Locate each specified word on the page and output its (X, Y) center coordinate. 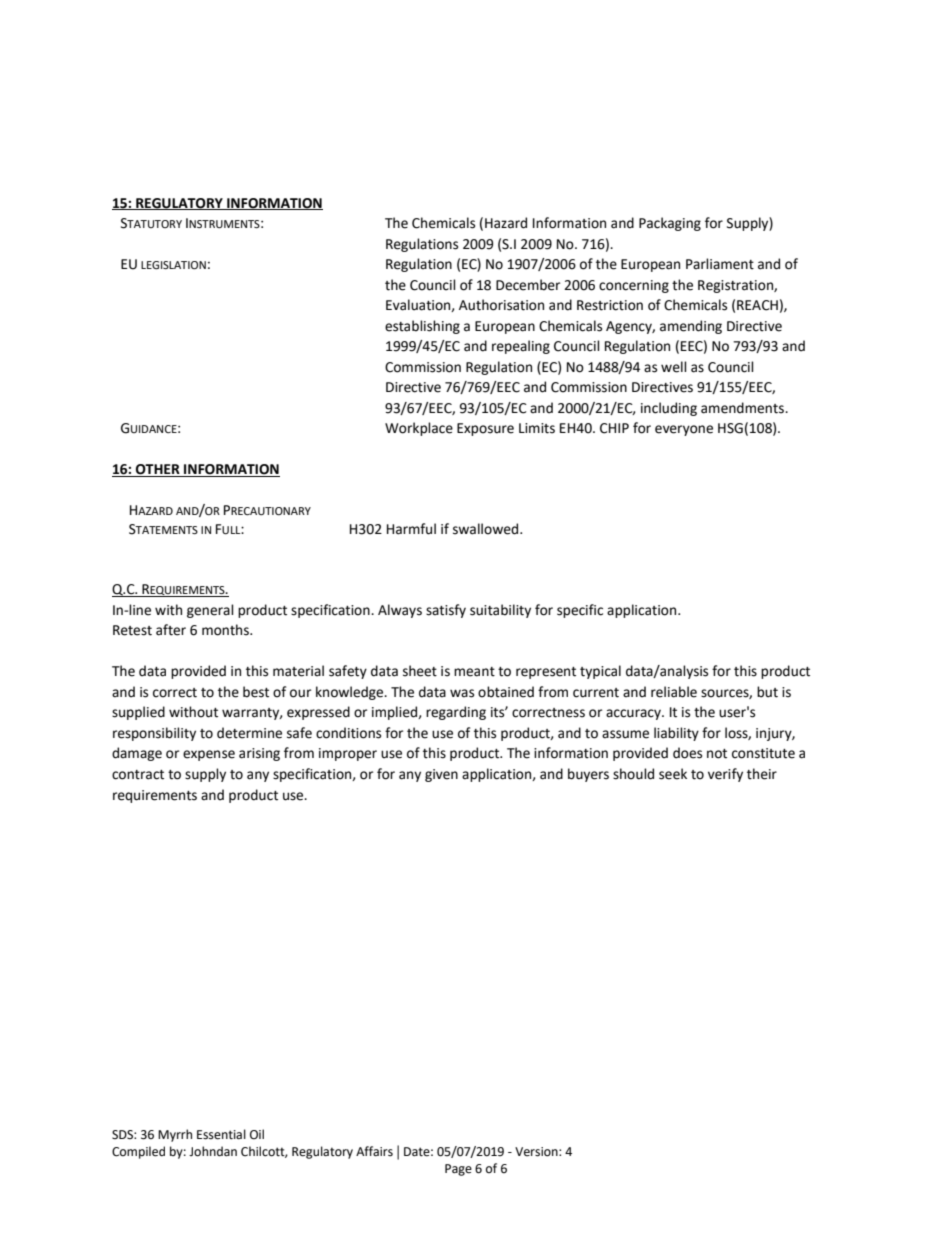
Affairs (374, 1151)
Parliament (720, 264)
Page (458, 1170)
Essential (221, 1134)
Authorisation (501, 305)
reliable (674, 692)
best (256, 692)
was (462, 693)
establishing (422, 327)
